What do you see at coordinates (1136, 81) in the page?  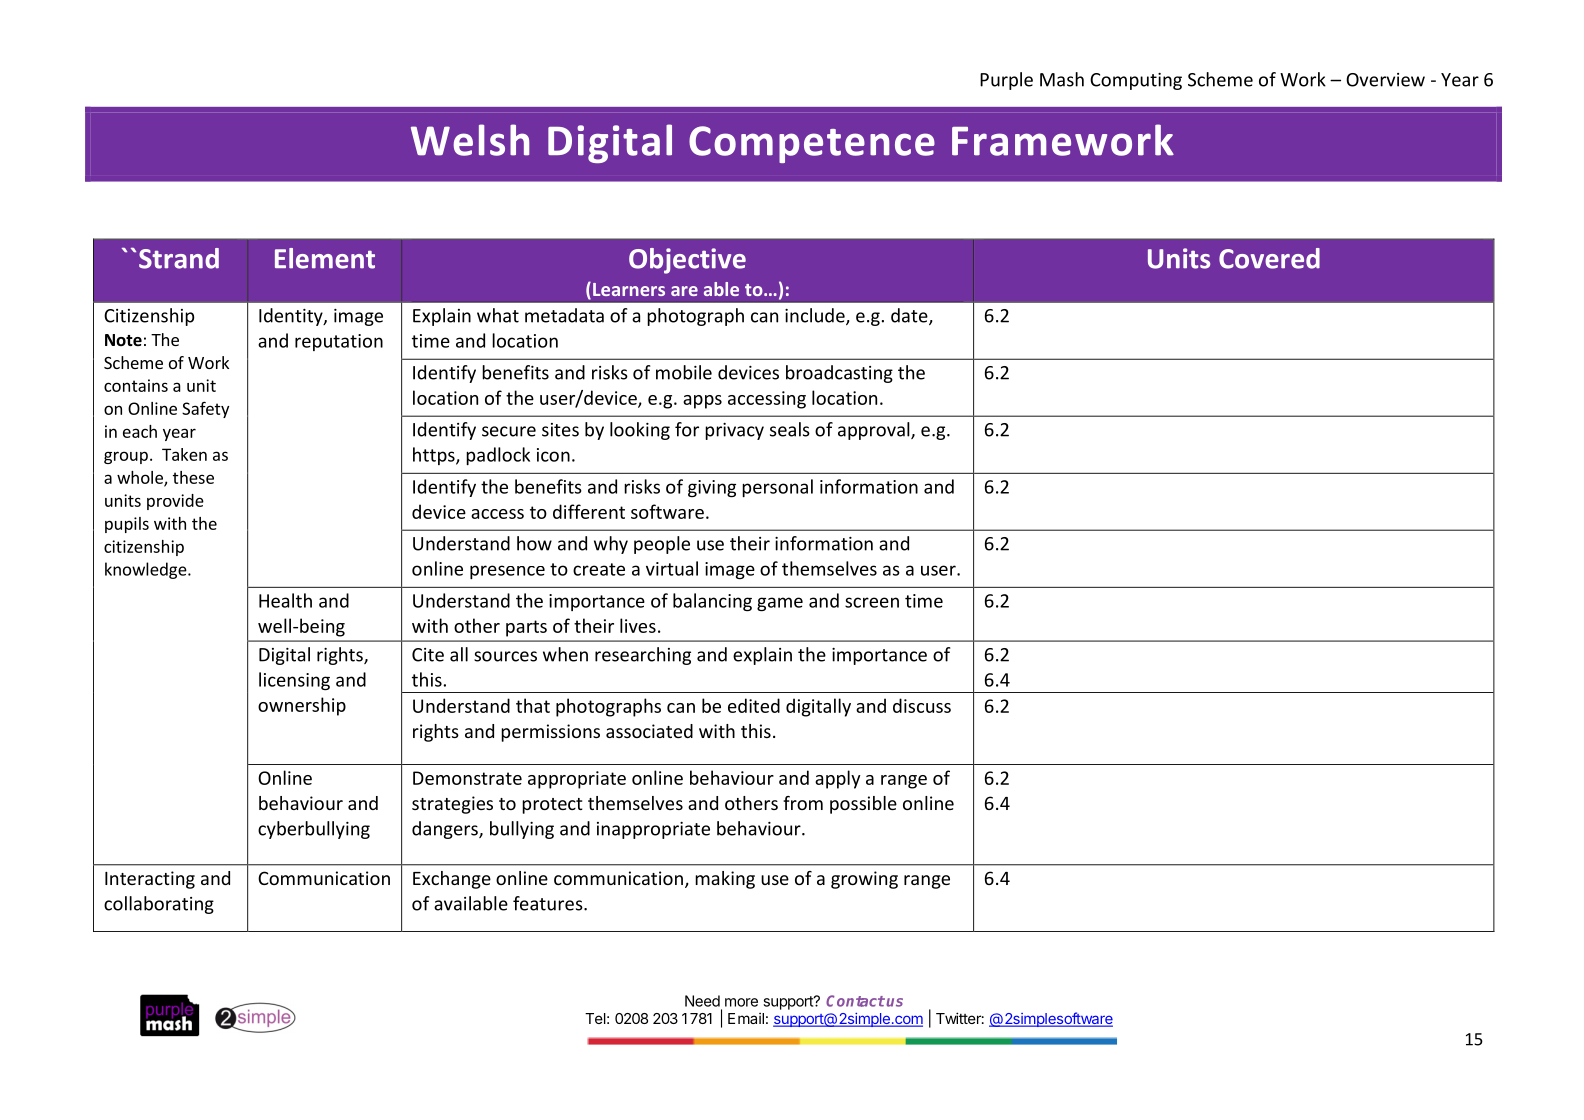 I see `Computing` at bounding box center [1136, 81].
